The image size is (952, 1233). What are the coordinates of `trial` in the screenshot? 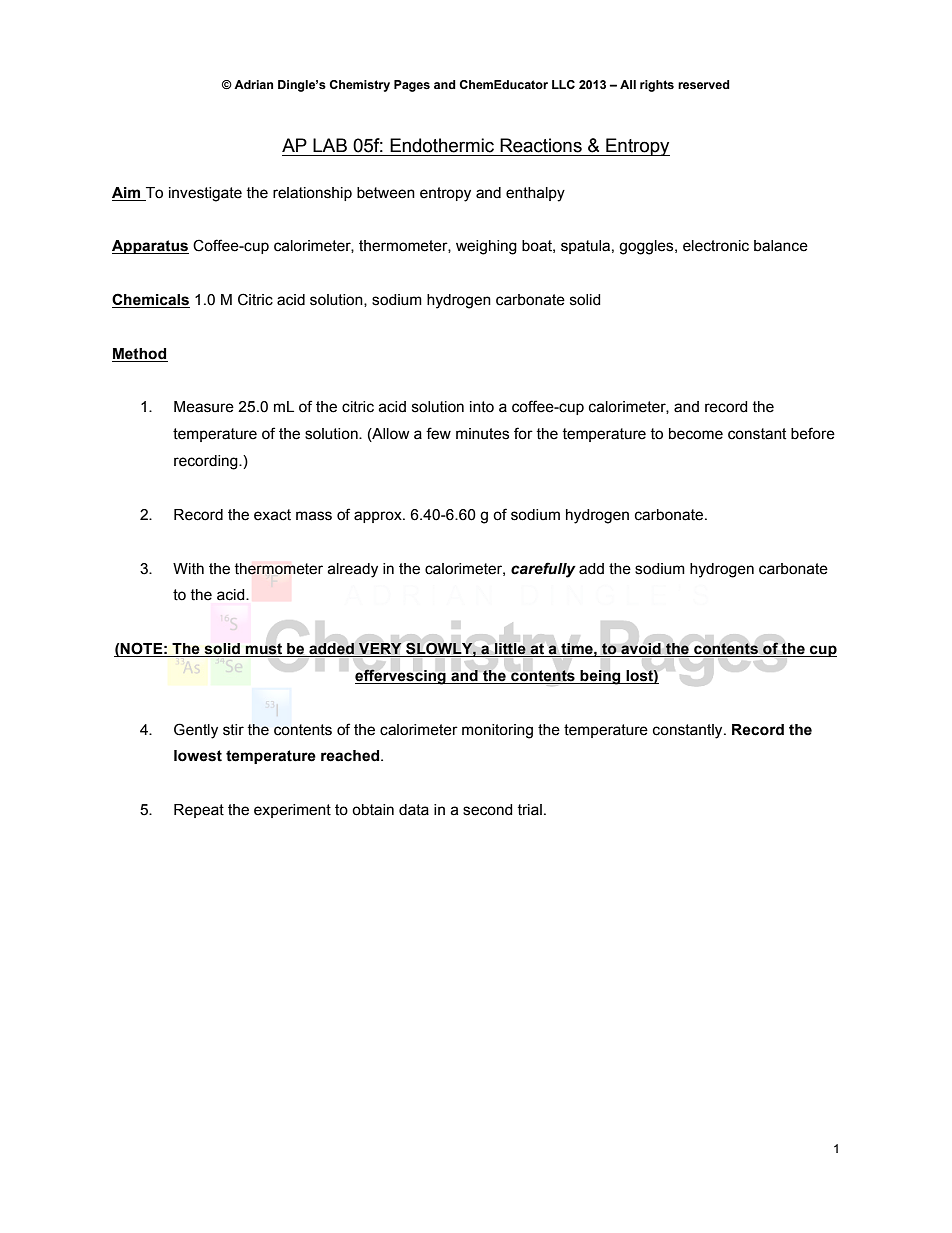 It's located at (529, 810).
